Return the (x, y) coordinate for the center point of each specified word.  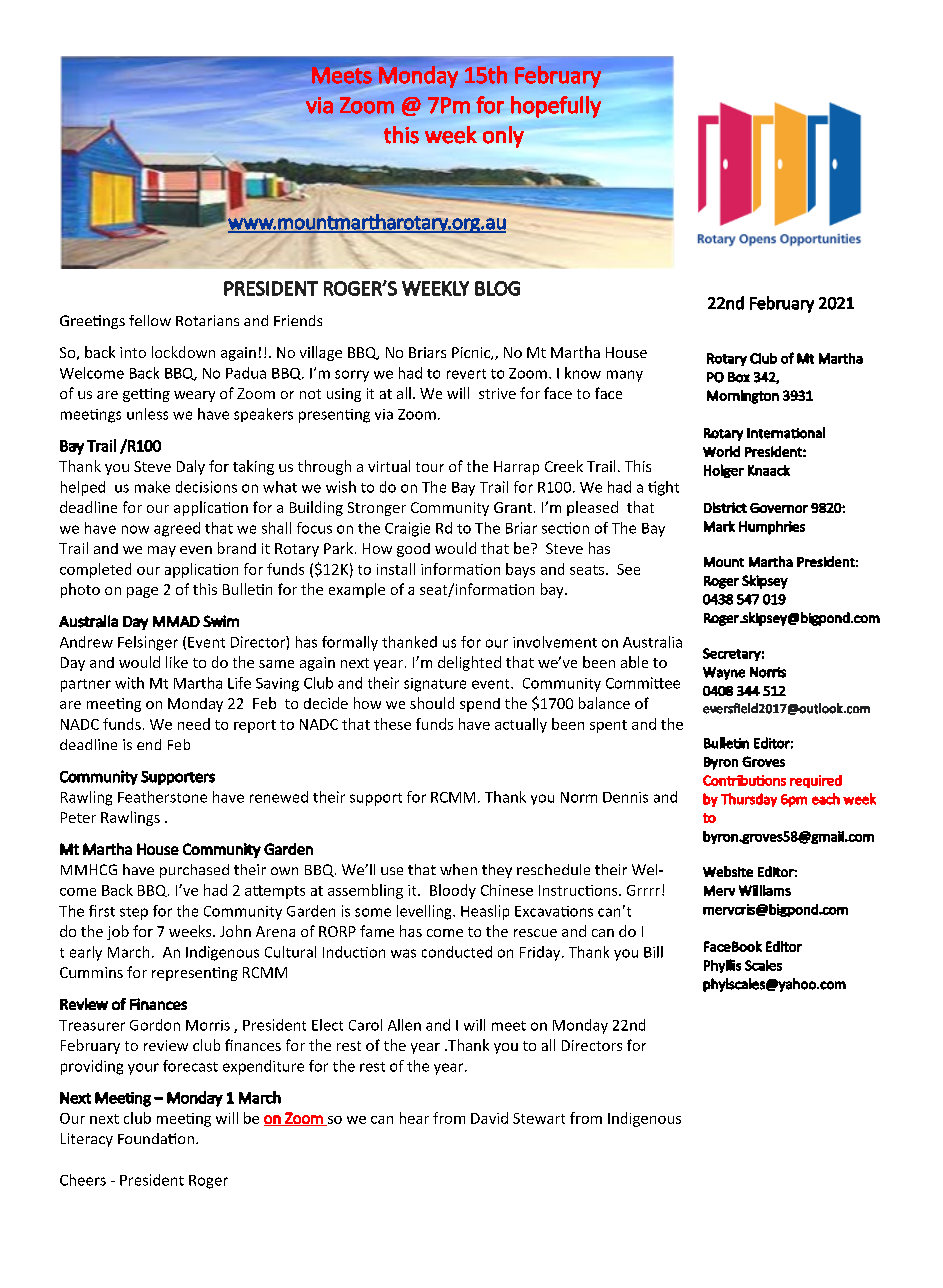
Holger (724, 471)
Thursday (749, 800)
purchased (194, 871)
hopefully (556, 107)
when (458, 869)
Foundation (156, 1138)
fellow (150, 320)
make (152, 487)
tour (430, 467)
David (489, 1118)
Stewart (539, 1118)
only (503, 137)
